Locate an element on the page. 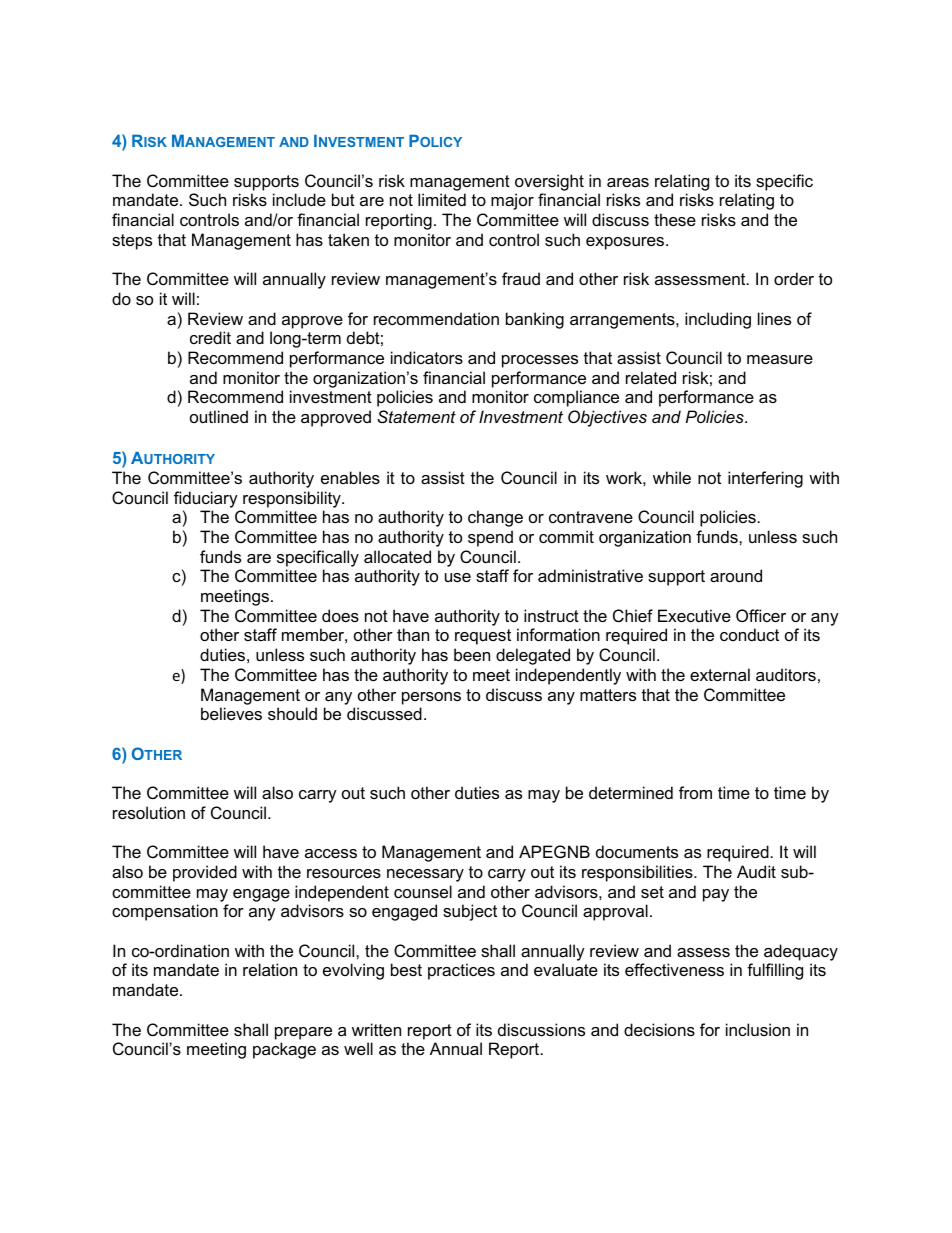  related is located at coordinates (651, 377).
